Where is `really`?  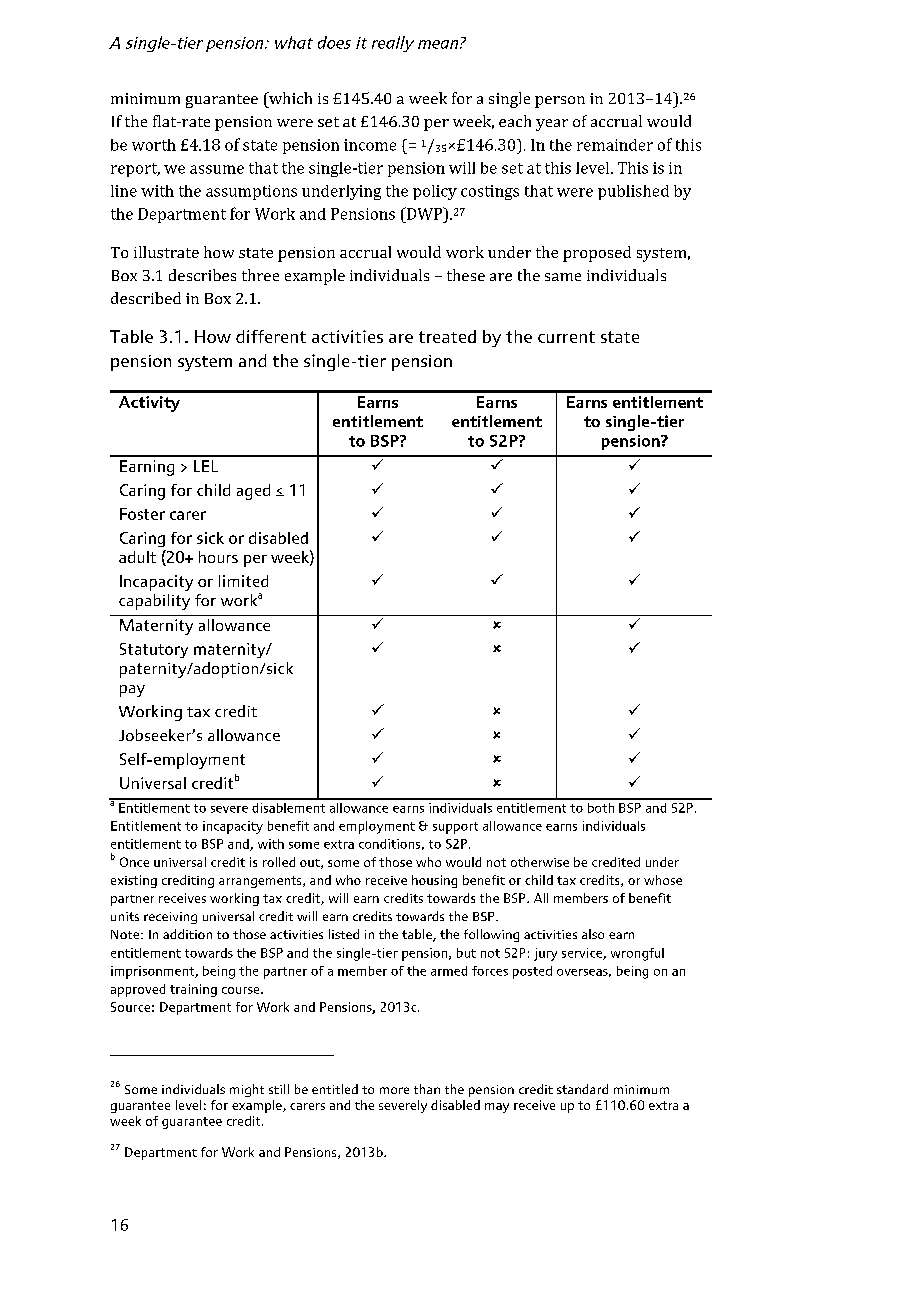 really is located at coordinates (393, 44).
